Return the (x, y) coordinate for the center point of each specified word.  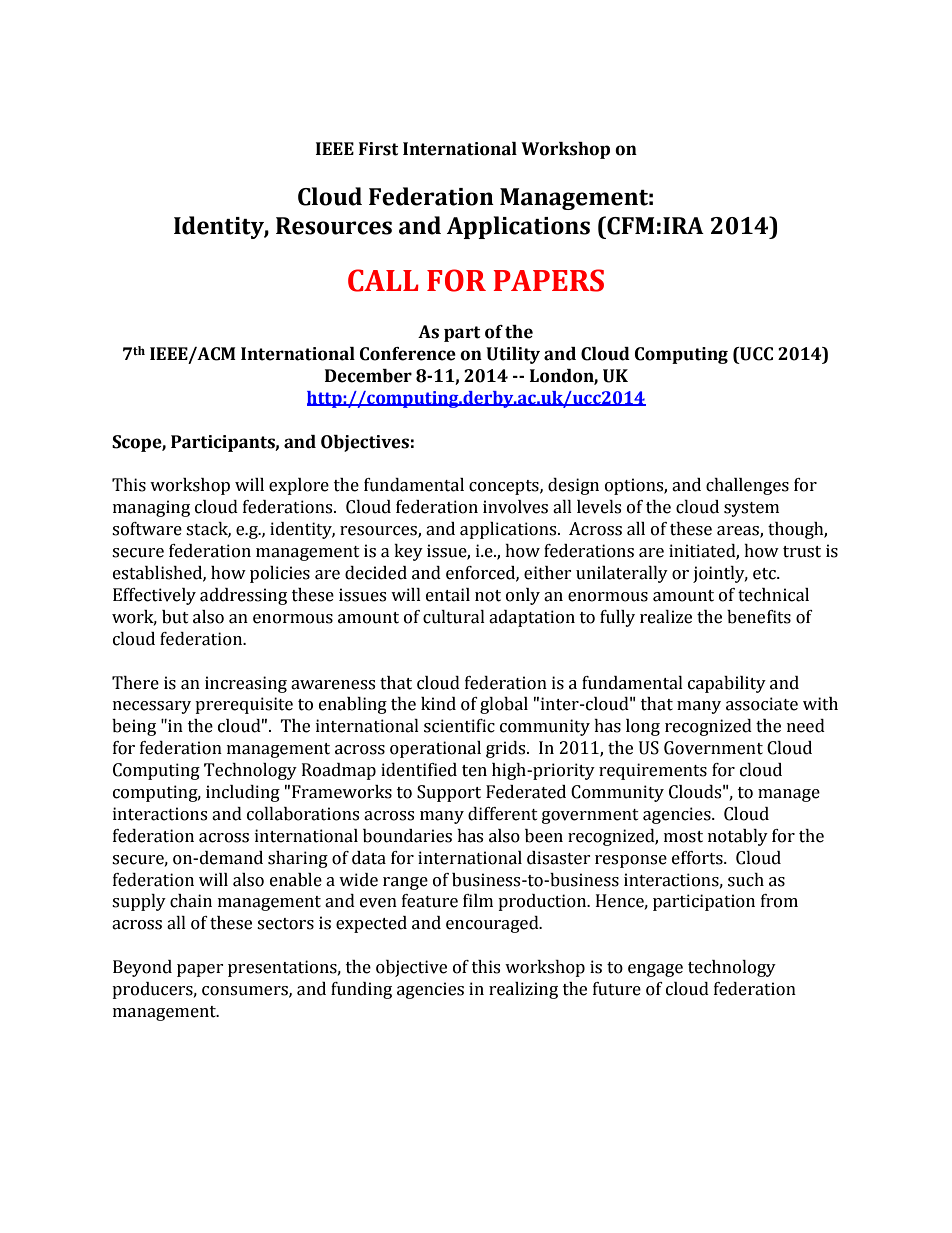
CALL (383, 280)
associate (762, 704)
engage (655, 970)
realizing (523, 990)
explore (299, 486)
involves (515, 507)
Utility (513, 355)
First (378, 149)
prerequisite (244, 705)
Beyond (142, 968)
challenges (747, 486)
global (504, 705)
